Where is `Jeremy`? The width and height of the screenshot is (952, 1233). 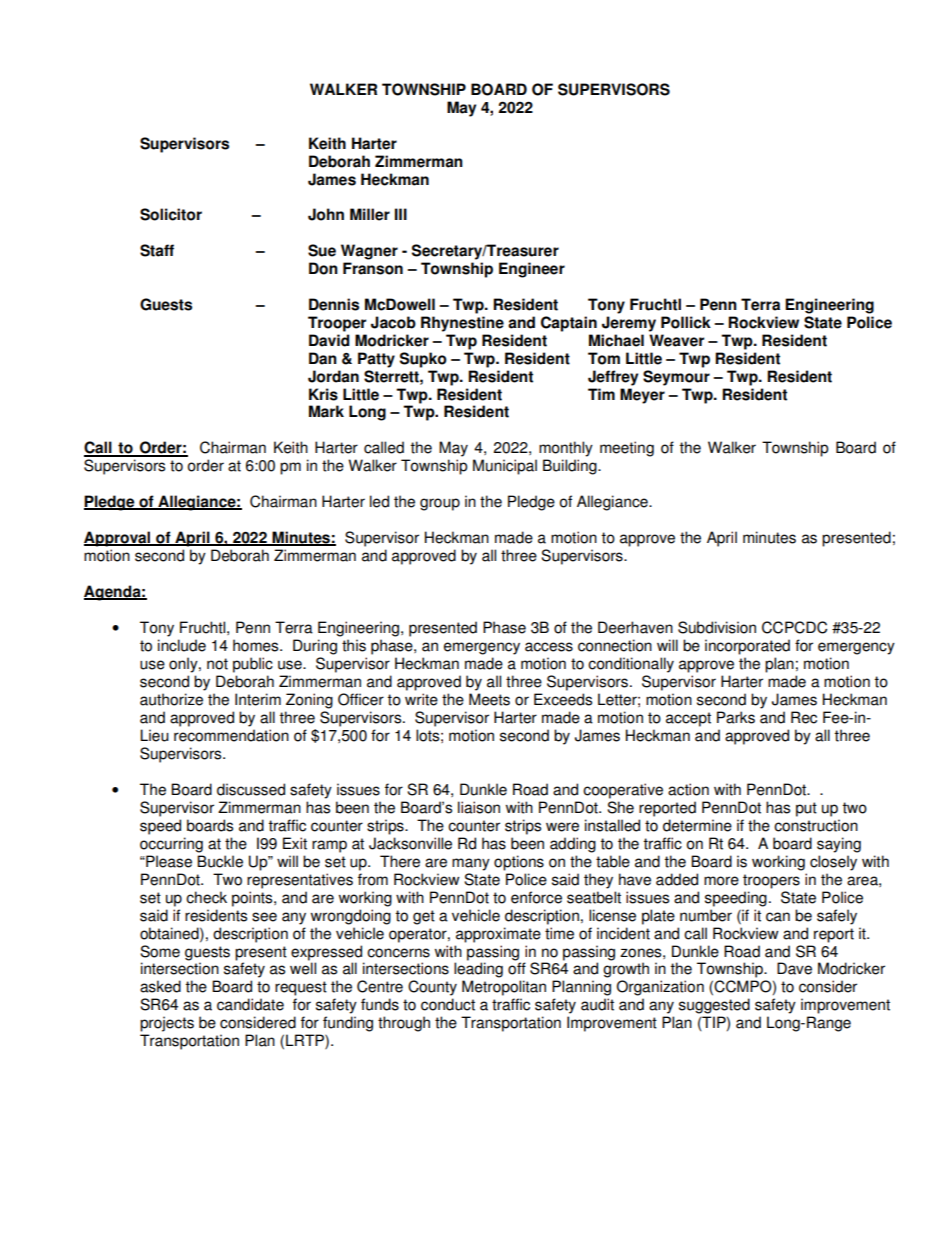
Jeremy is located at coordinates (629, 324).
